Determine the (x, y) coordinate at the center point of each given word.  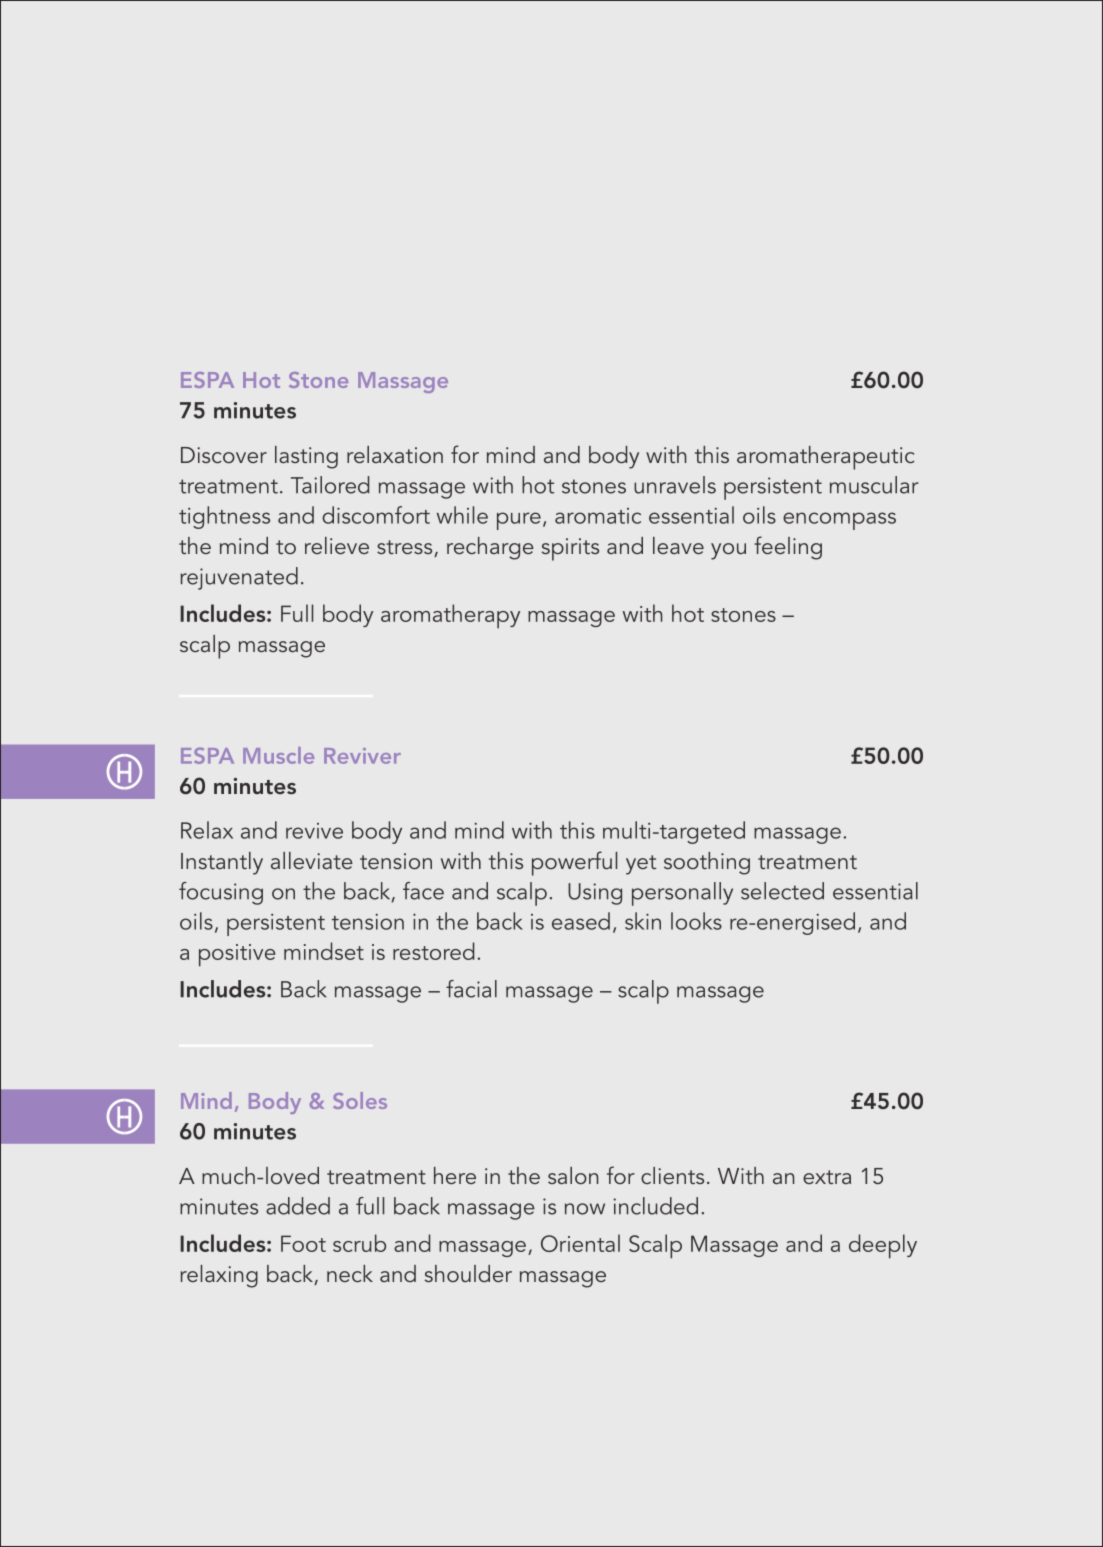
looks (696, 921)
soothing (707, 863)
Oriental (580, 1243)
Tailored (330, 485)
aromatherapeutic (826, 458)
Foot (303, 1243)
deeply (883, 1246)
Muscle (278, 755)
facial (471, 989)
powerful (574, 863)
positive (237, 955)
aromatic (598, 516)
